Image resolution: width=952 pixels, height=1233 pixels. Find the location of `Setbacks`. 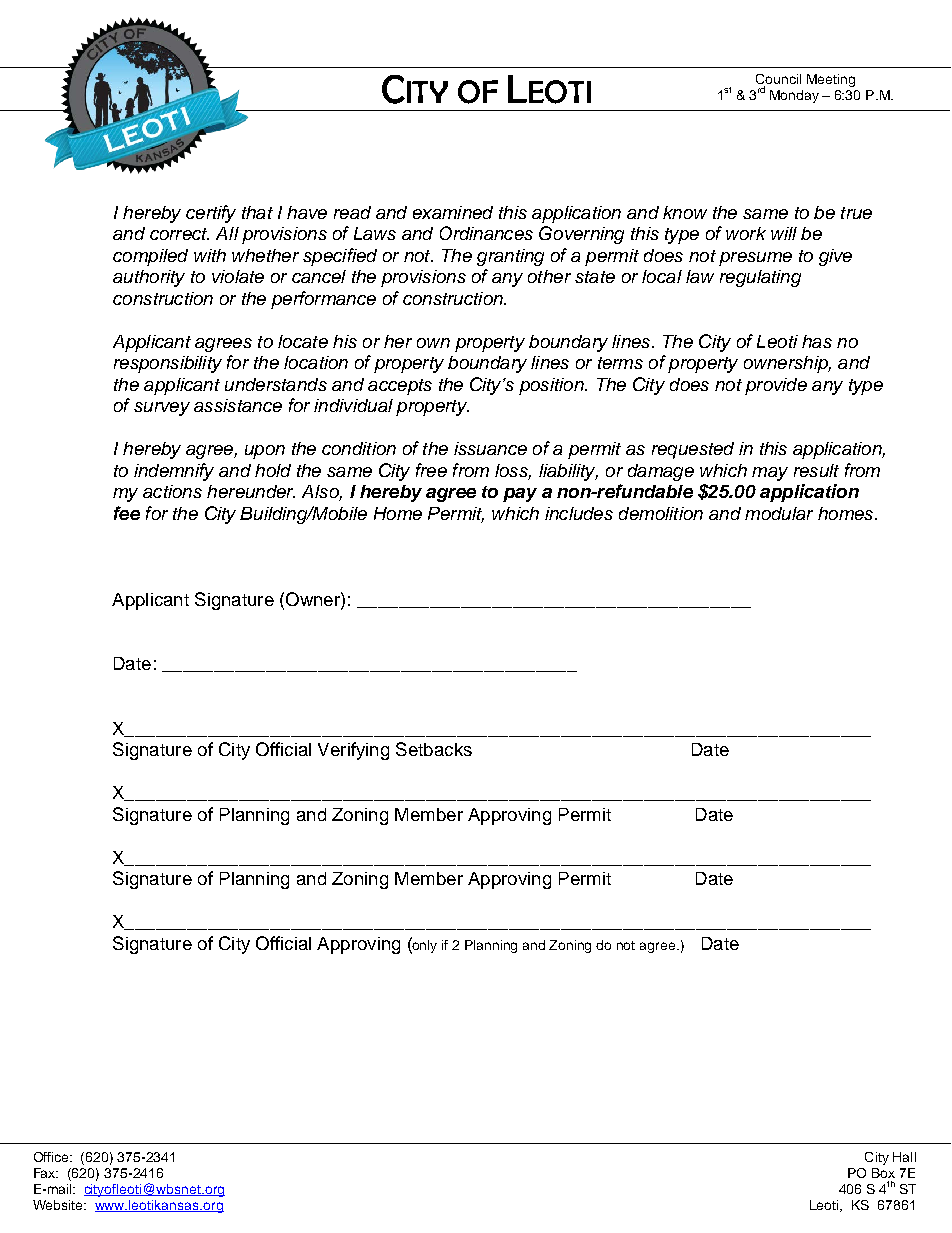

Setbacks is located at coordinates (434, 749).
